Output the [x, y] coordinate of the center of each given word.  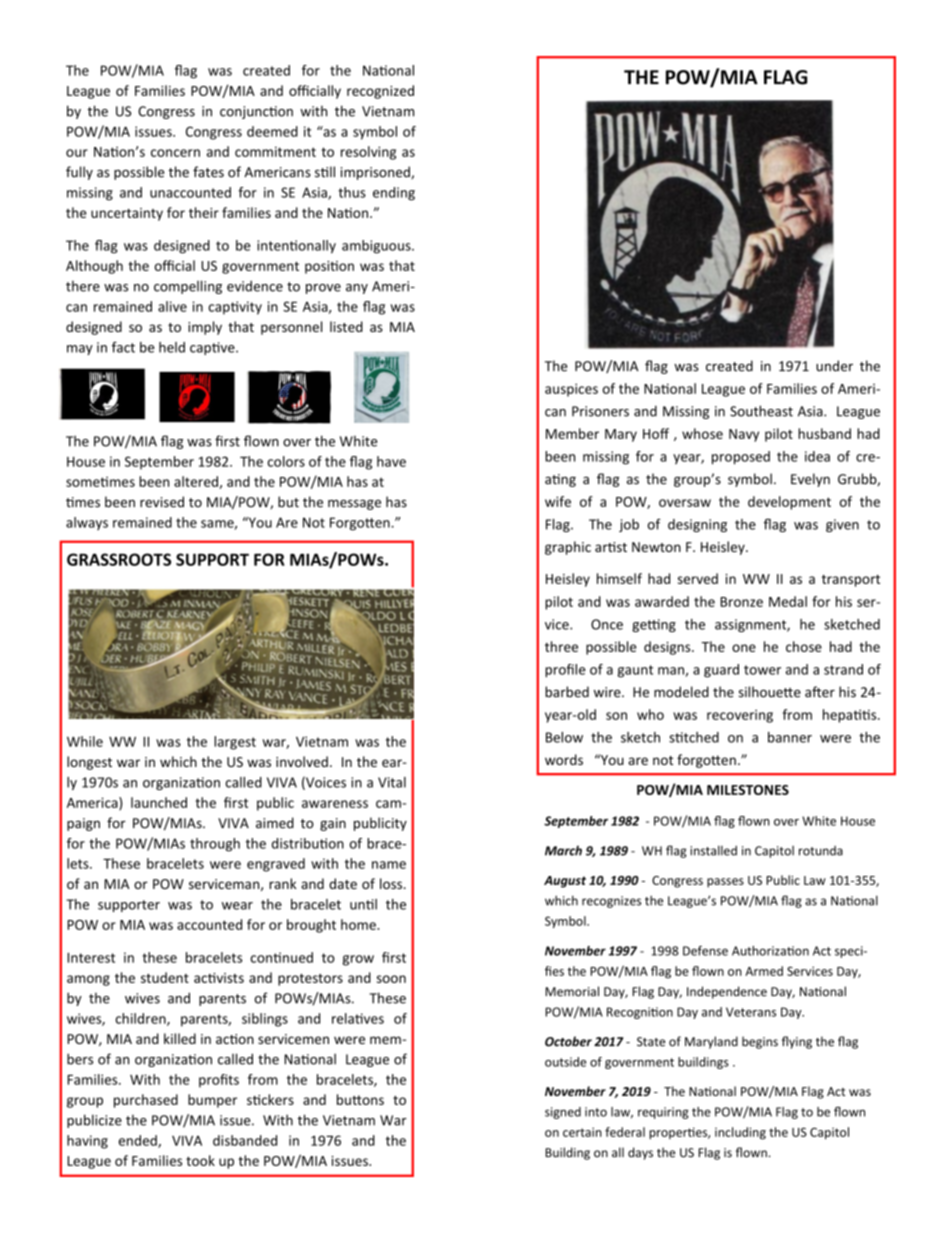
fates [208, 172]
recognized [380, 92]
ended [139, 1141]
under [834, 366]
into [596, 1112]
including [740, 1133]
